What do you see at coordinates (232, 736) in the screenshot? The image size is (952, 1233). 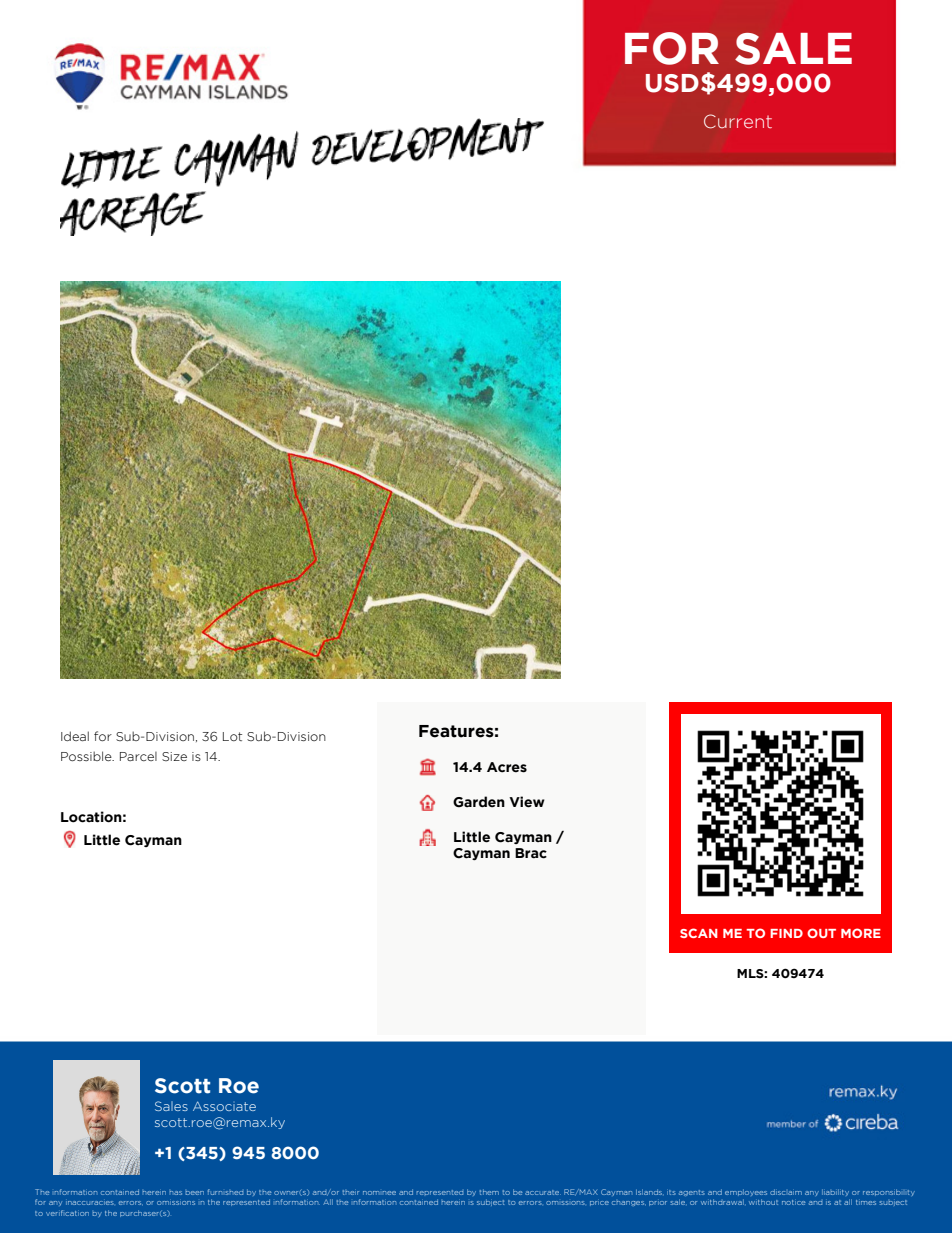 I see `Lot` at bounding box center [232, 736].
